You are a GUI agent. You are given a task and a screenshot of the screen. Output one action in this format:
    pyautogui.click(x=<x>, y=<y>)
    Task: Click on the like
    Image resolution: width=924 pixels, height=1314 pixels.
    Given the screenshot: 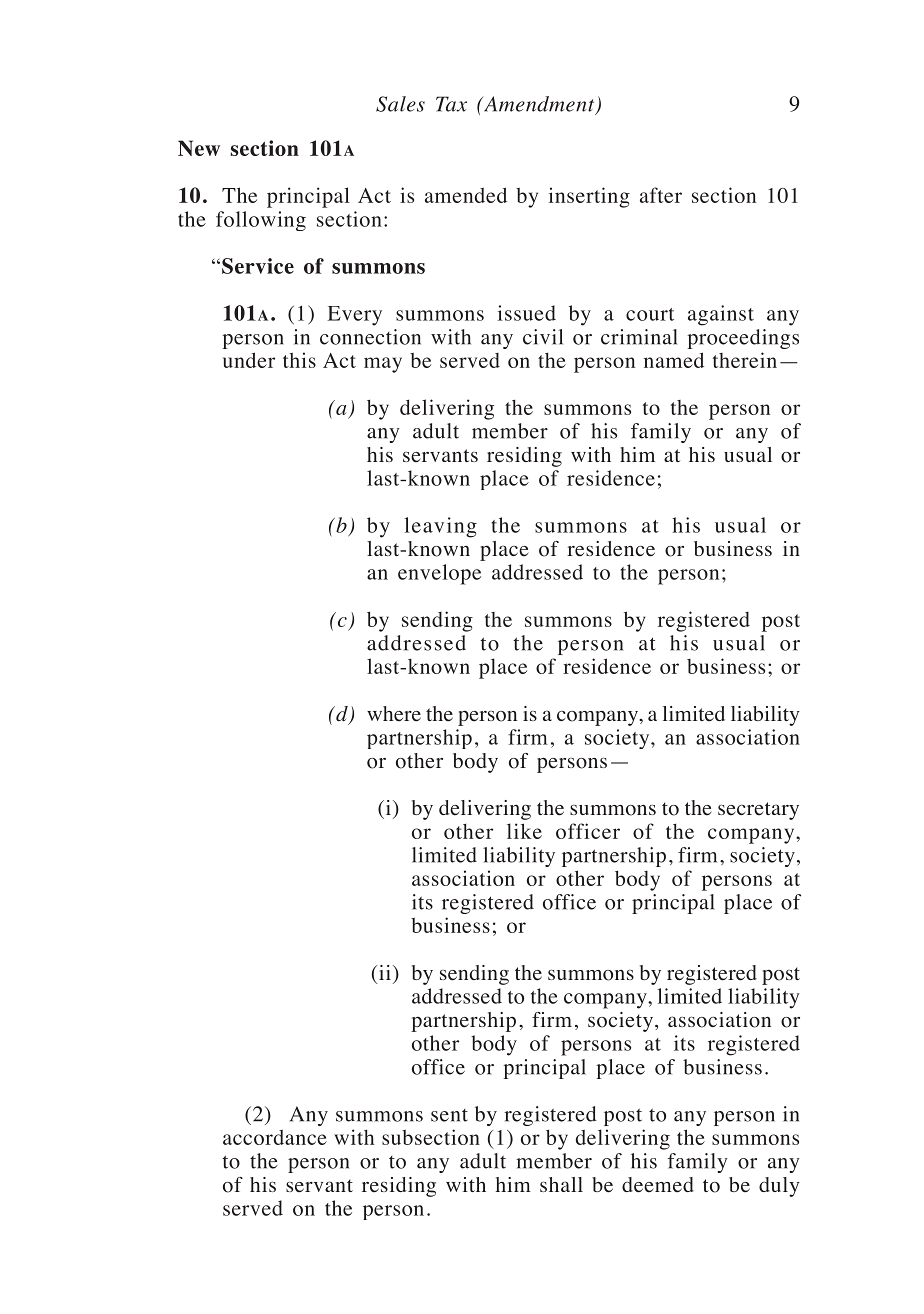 What is the action you would take?
    pyautogui.click(x=524, y=831)
